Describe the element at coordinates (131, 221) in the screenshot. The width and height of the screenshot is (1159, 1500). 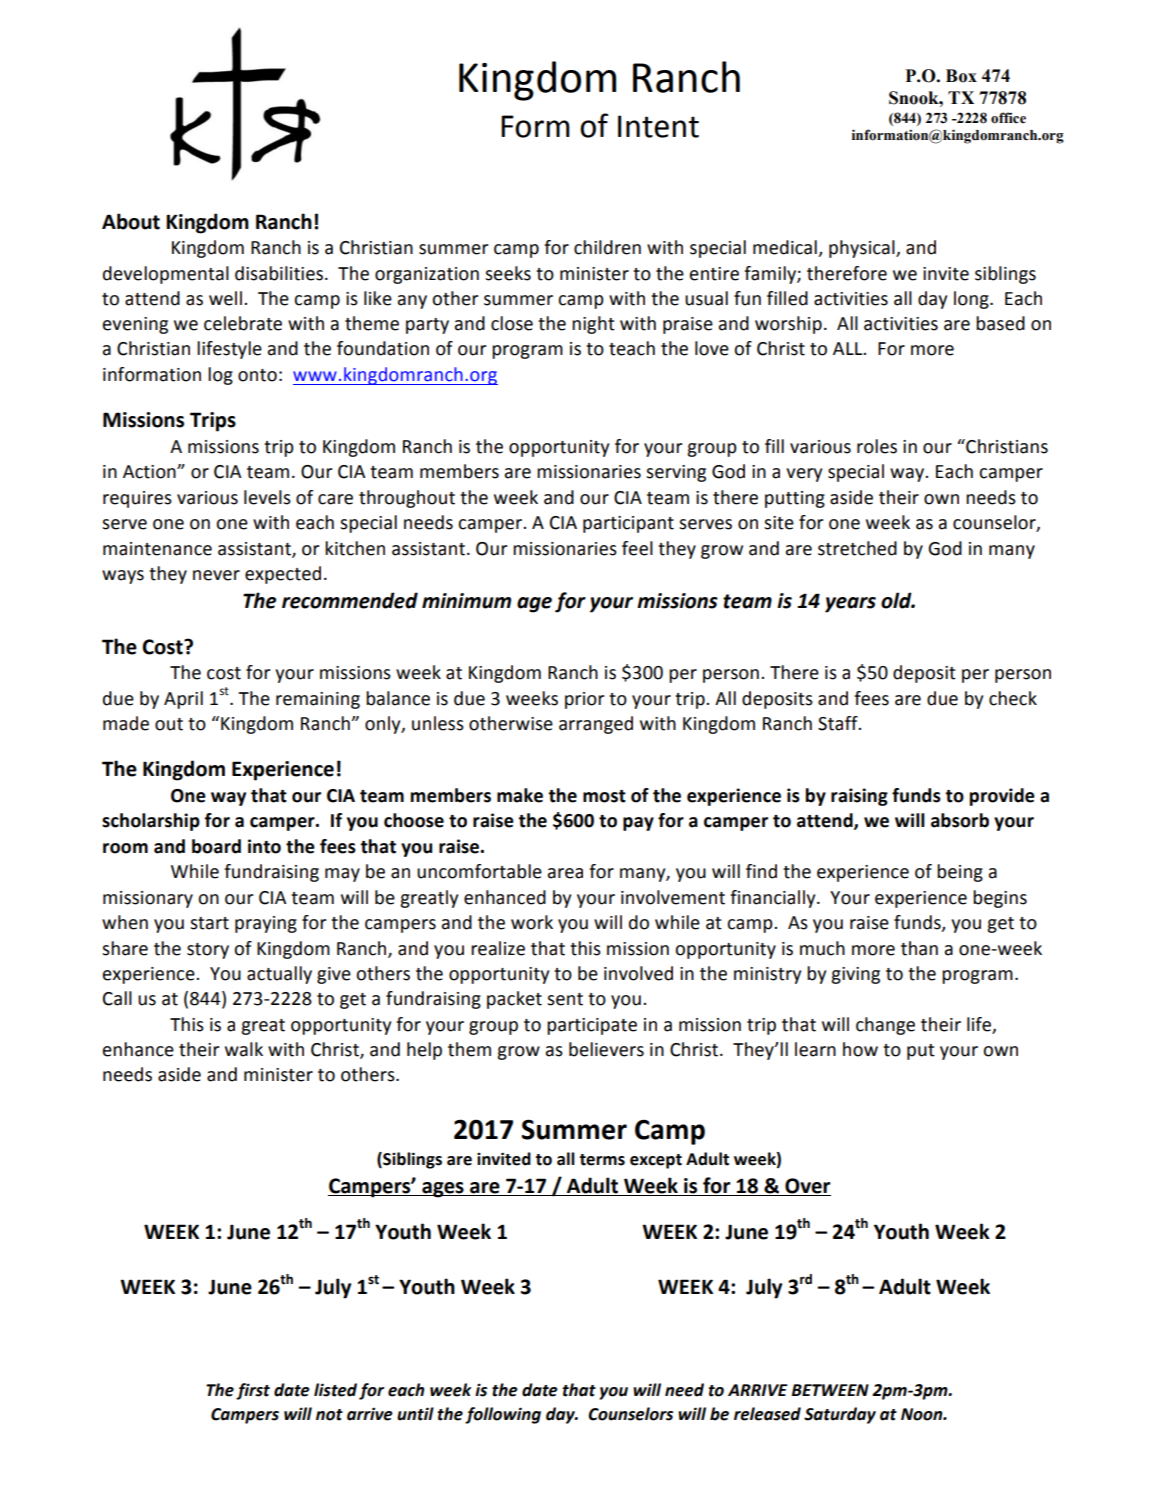
I see `About` at that location.
